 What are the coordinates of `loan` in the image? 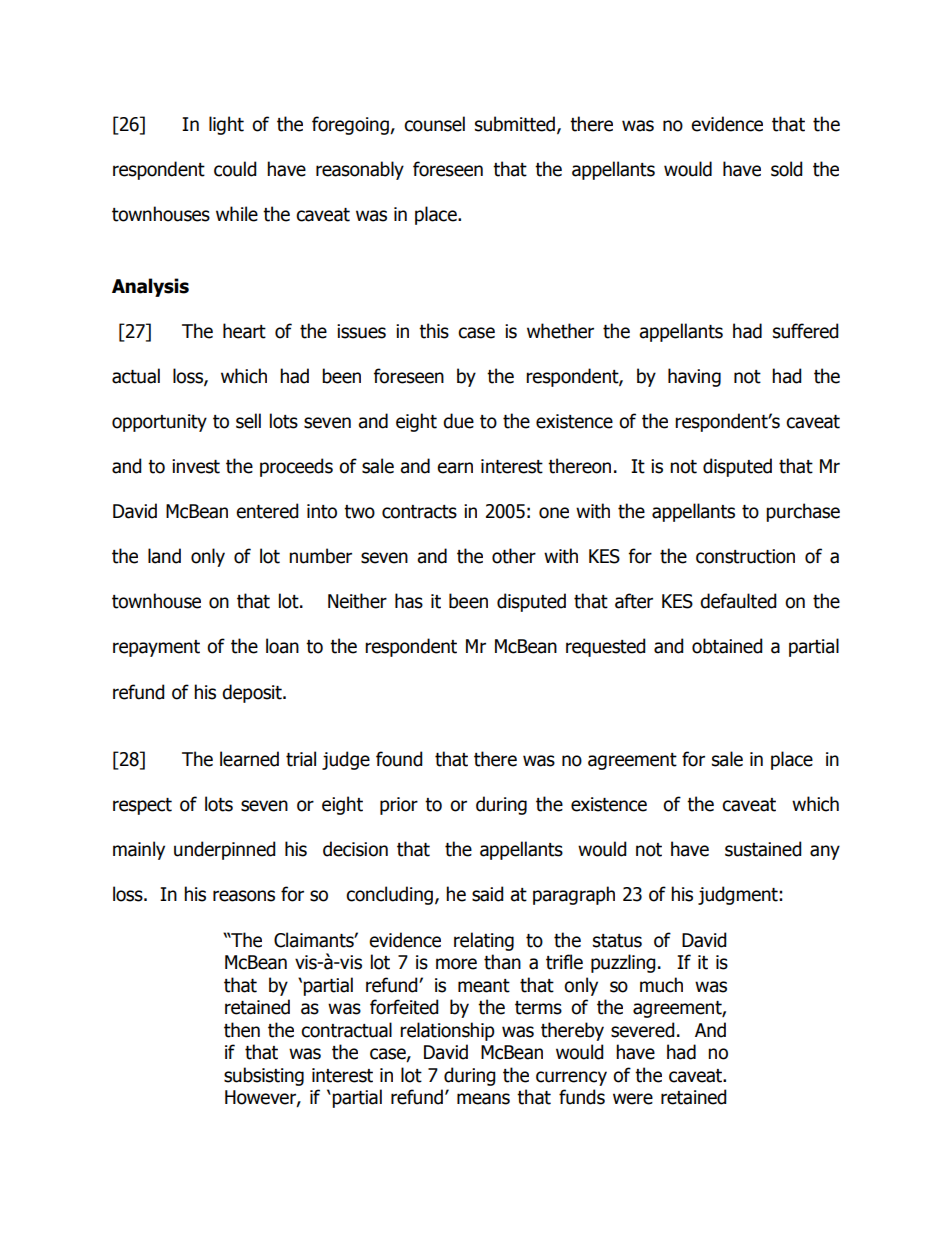 It's located at (282, 646).
